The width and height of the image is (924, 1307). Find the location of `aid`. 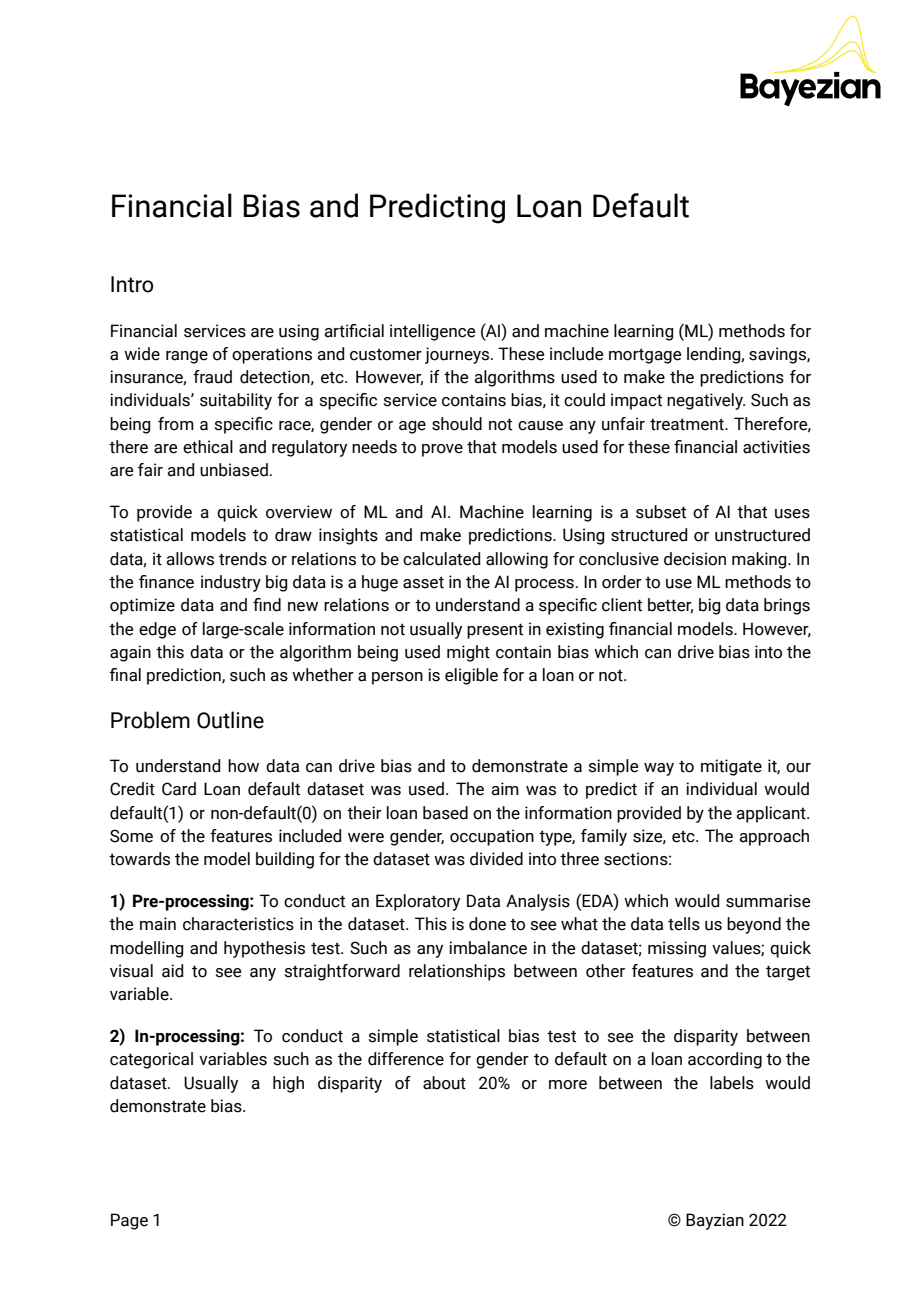

aid is located at coordinates (172, 971).
